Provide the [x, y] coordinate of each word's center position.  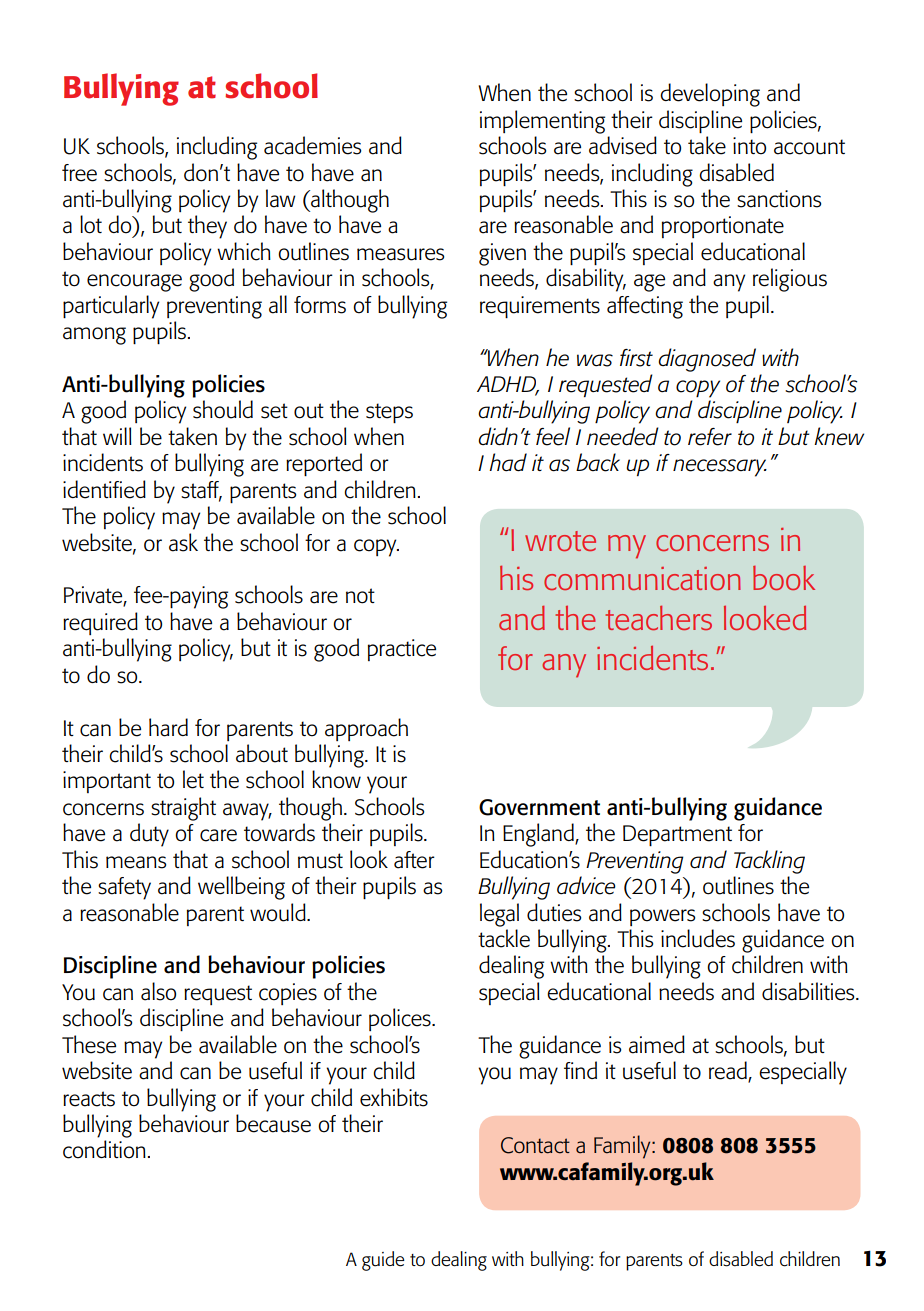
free [79, 173]
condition [104, 1149]
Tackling [769, 862]
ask [183, 542]
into [749, 146]
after [414, 860]
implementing [542, 122]
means [136, 862]
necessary [720, 468]
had [508, 462]
